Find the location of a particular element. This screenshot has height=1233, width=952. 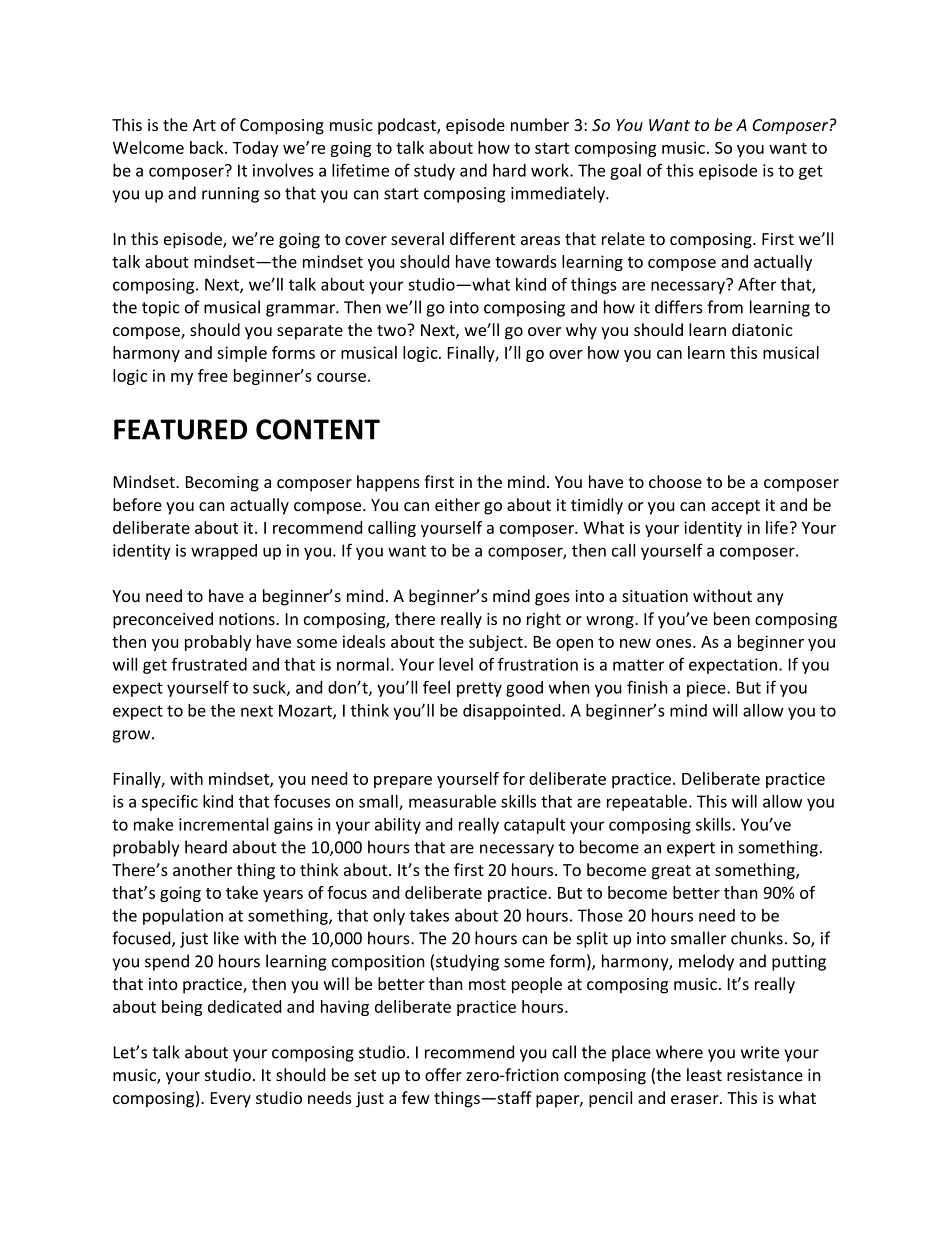

back is located at coordinates (208, 147).
